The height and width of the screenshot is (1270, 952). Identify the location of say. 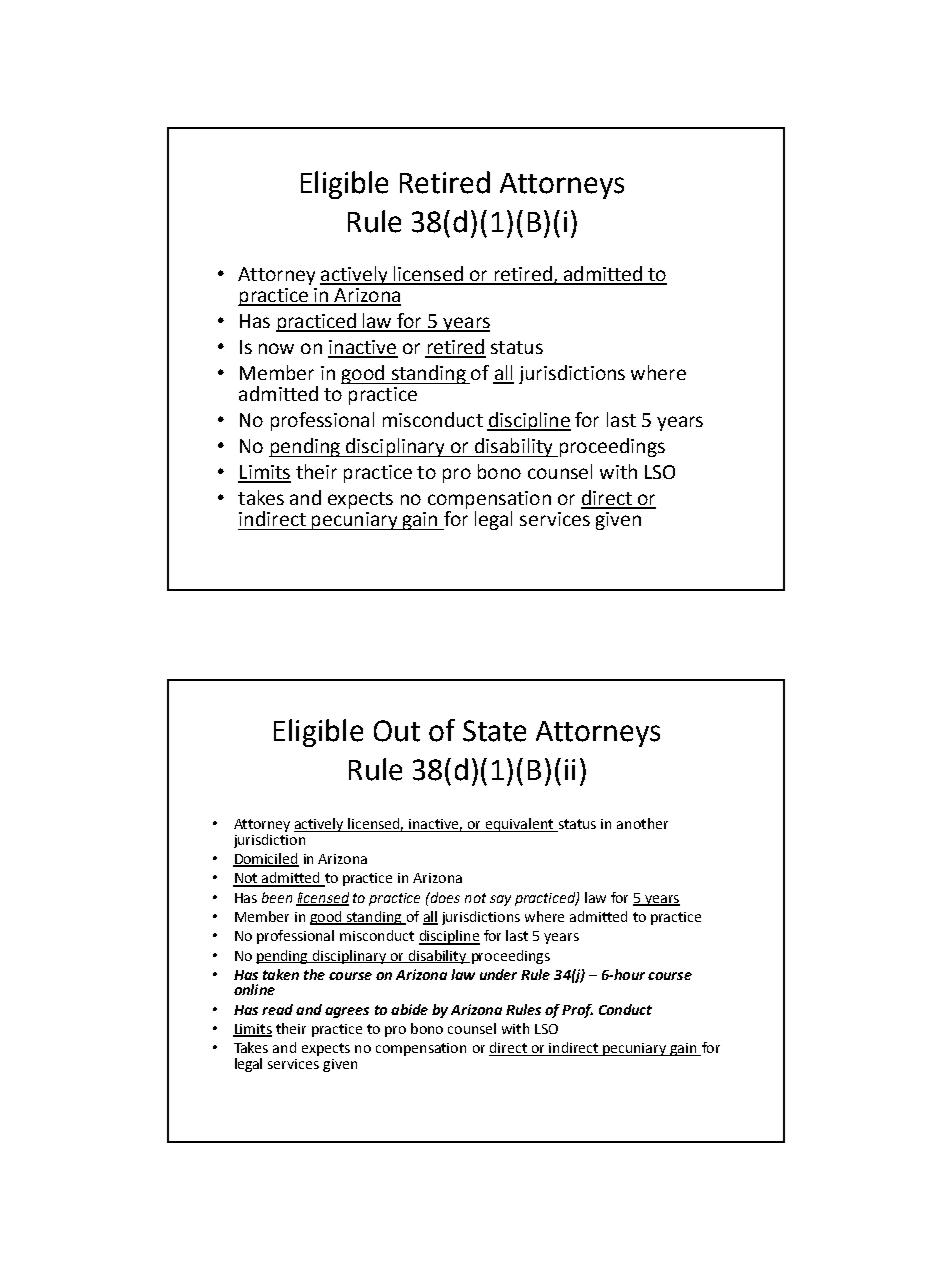
(500, 900).
